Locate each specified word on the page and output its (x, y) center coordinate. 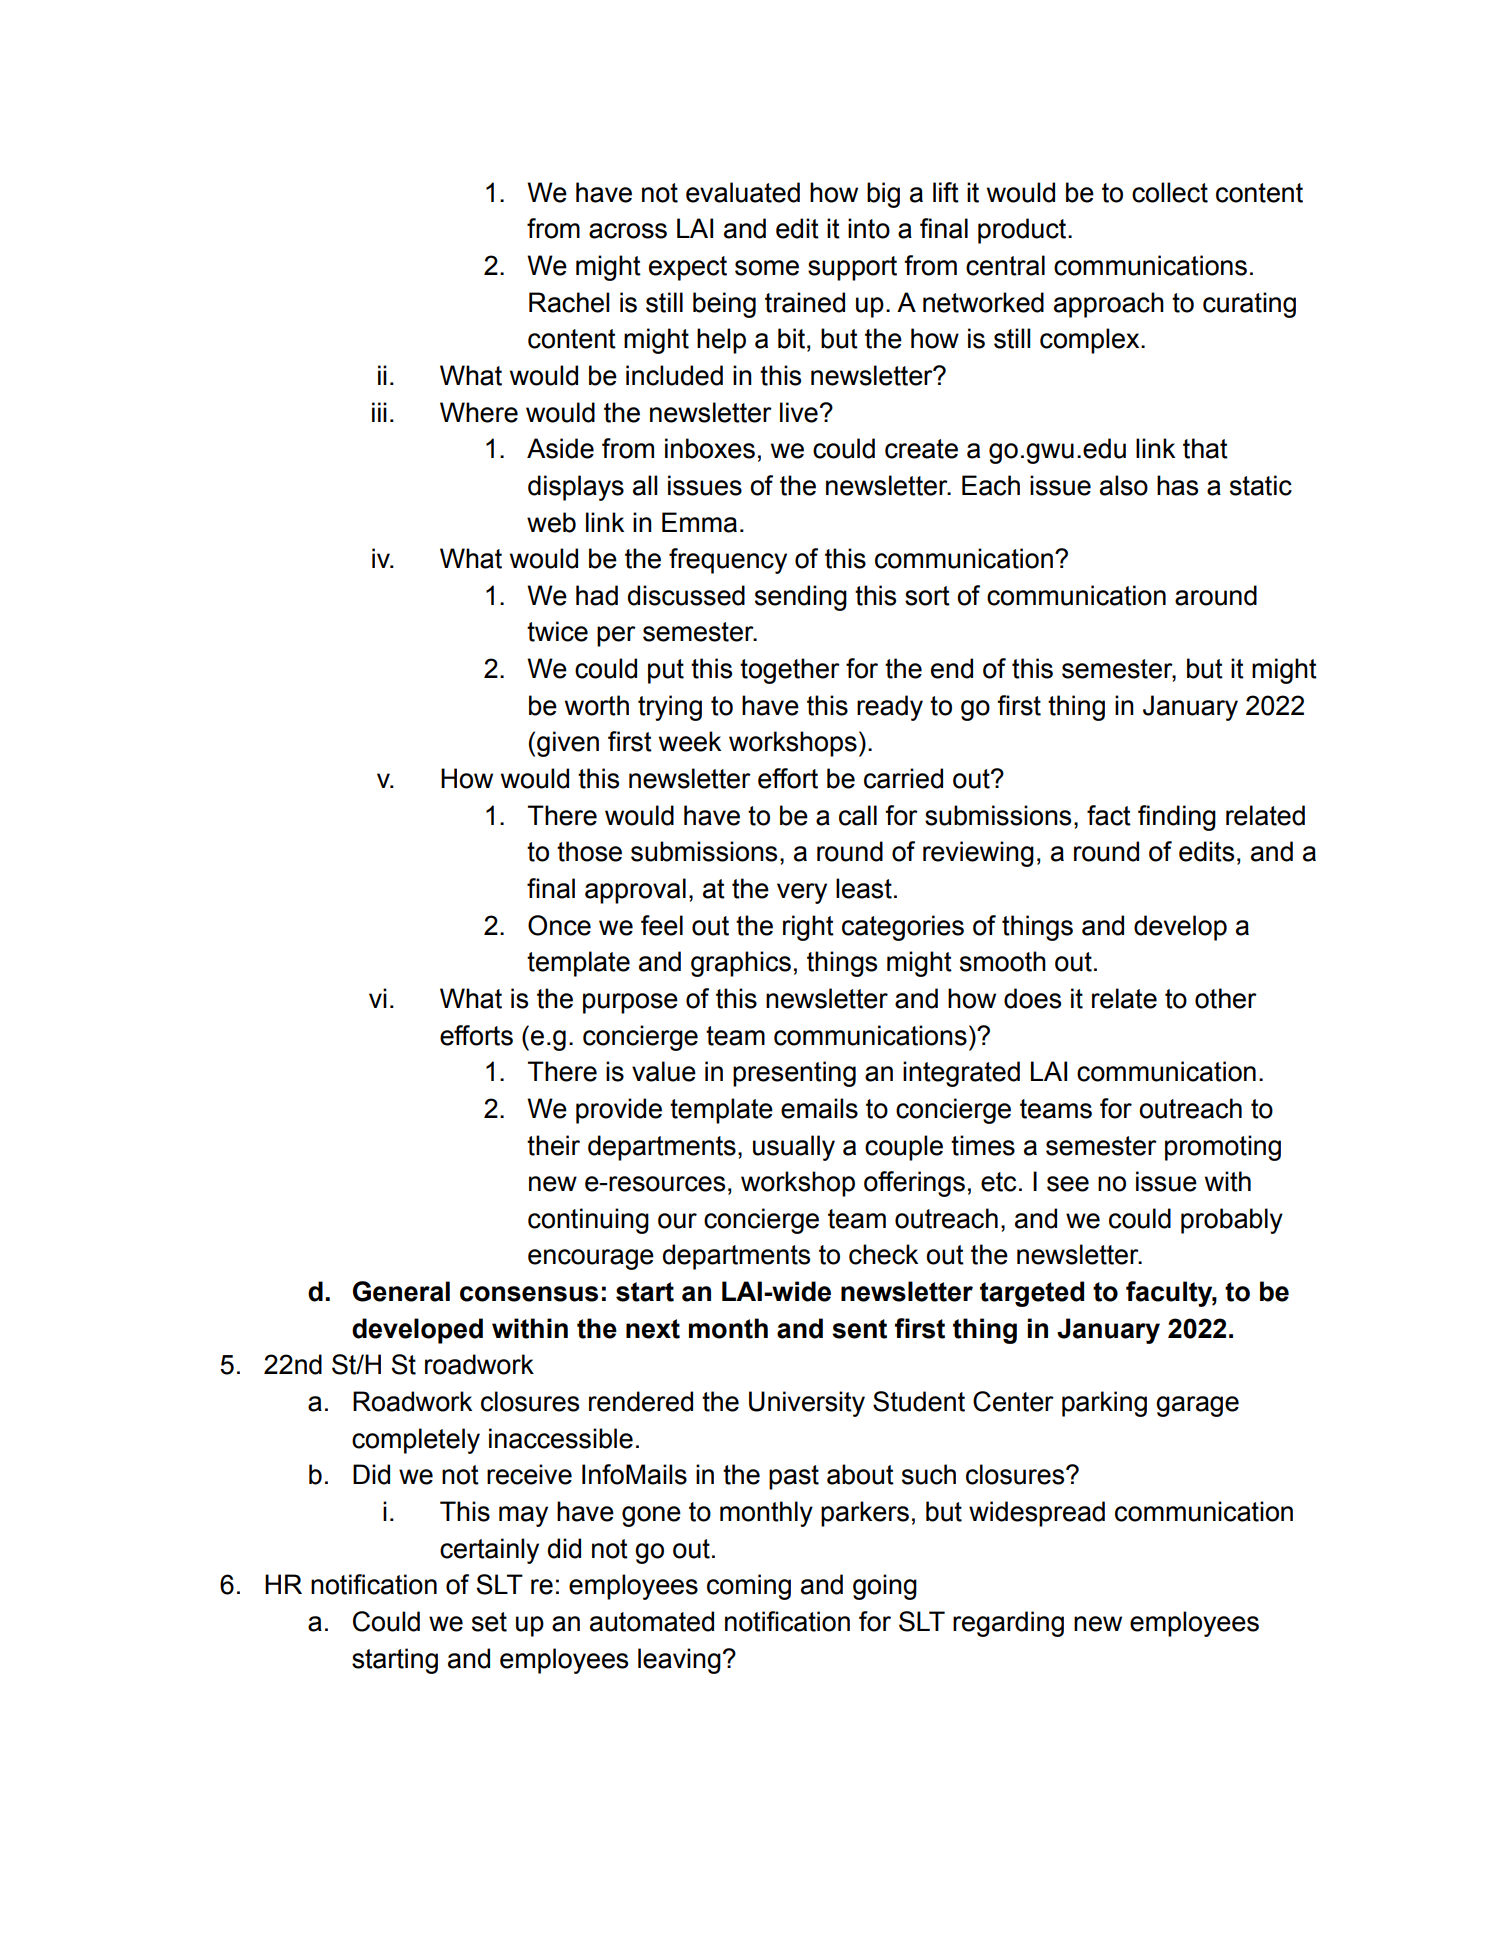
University (807, 1404)
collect (1170, 192)
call (858, 815)
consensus (529, 1294)
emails (819, 1108)
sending (801, 598)
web (551, 522)
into (869, 228)
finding (1177, 818)
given (568, 744)
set (489, 1622)
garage (1197, 1406)
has (1177, 485)
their (553, 1145)
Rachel (569, 302)
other (1226, 998)
